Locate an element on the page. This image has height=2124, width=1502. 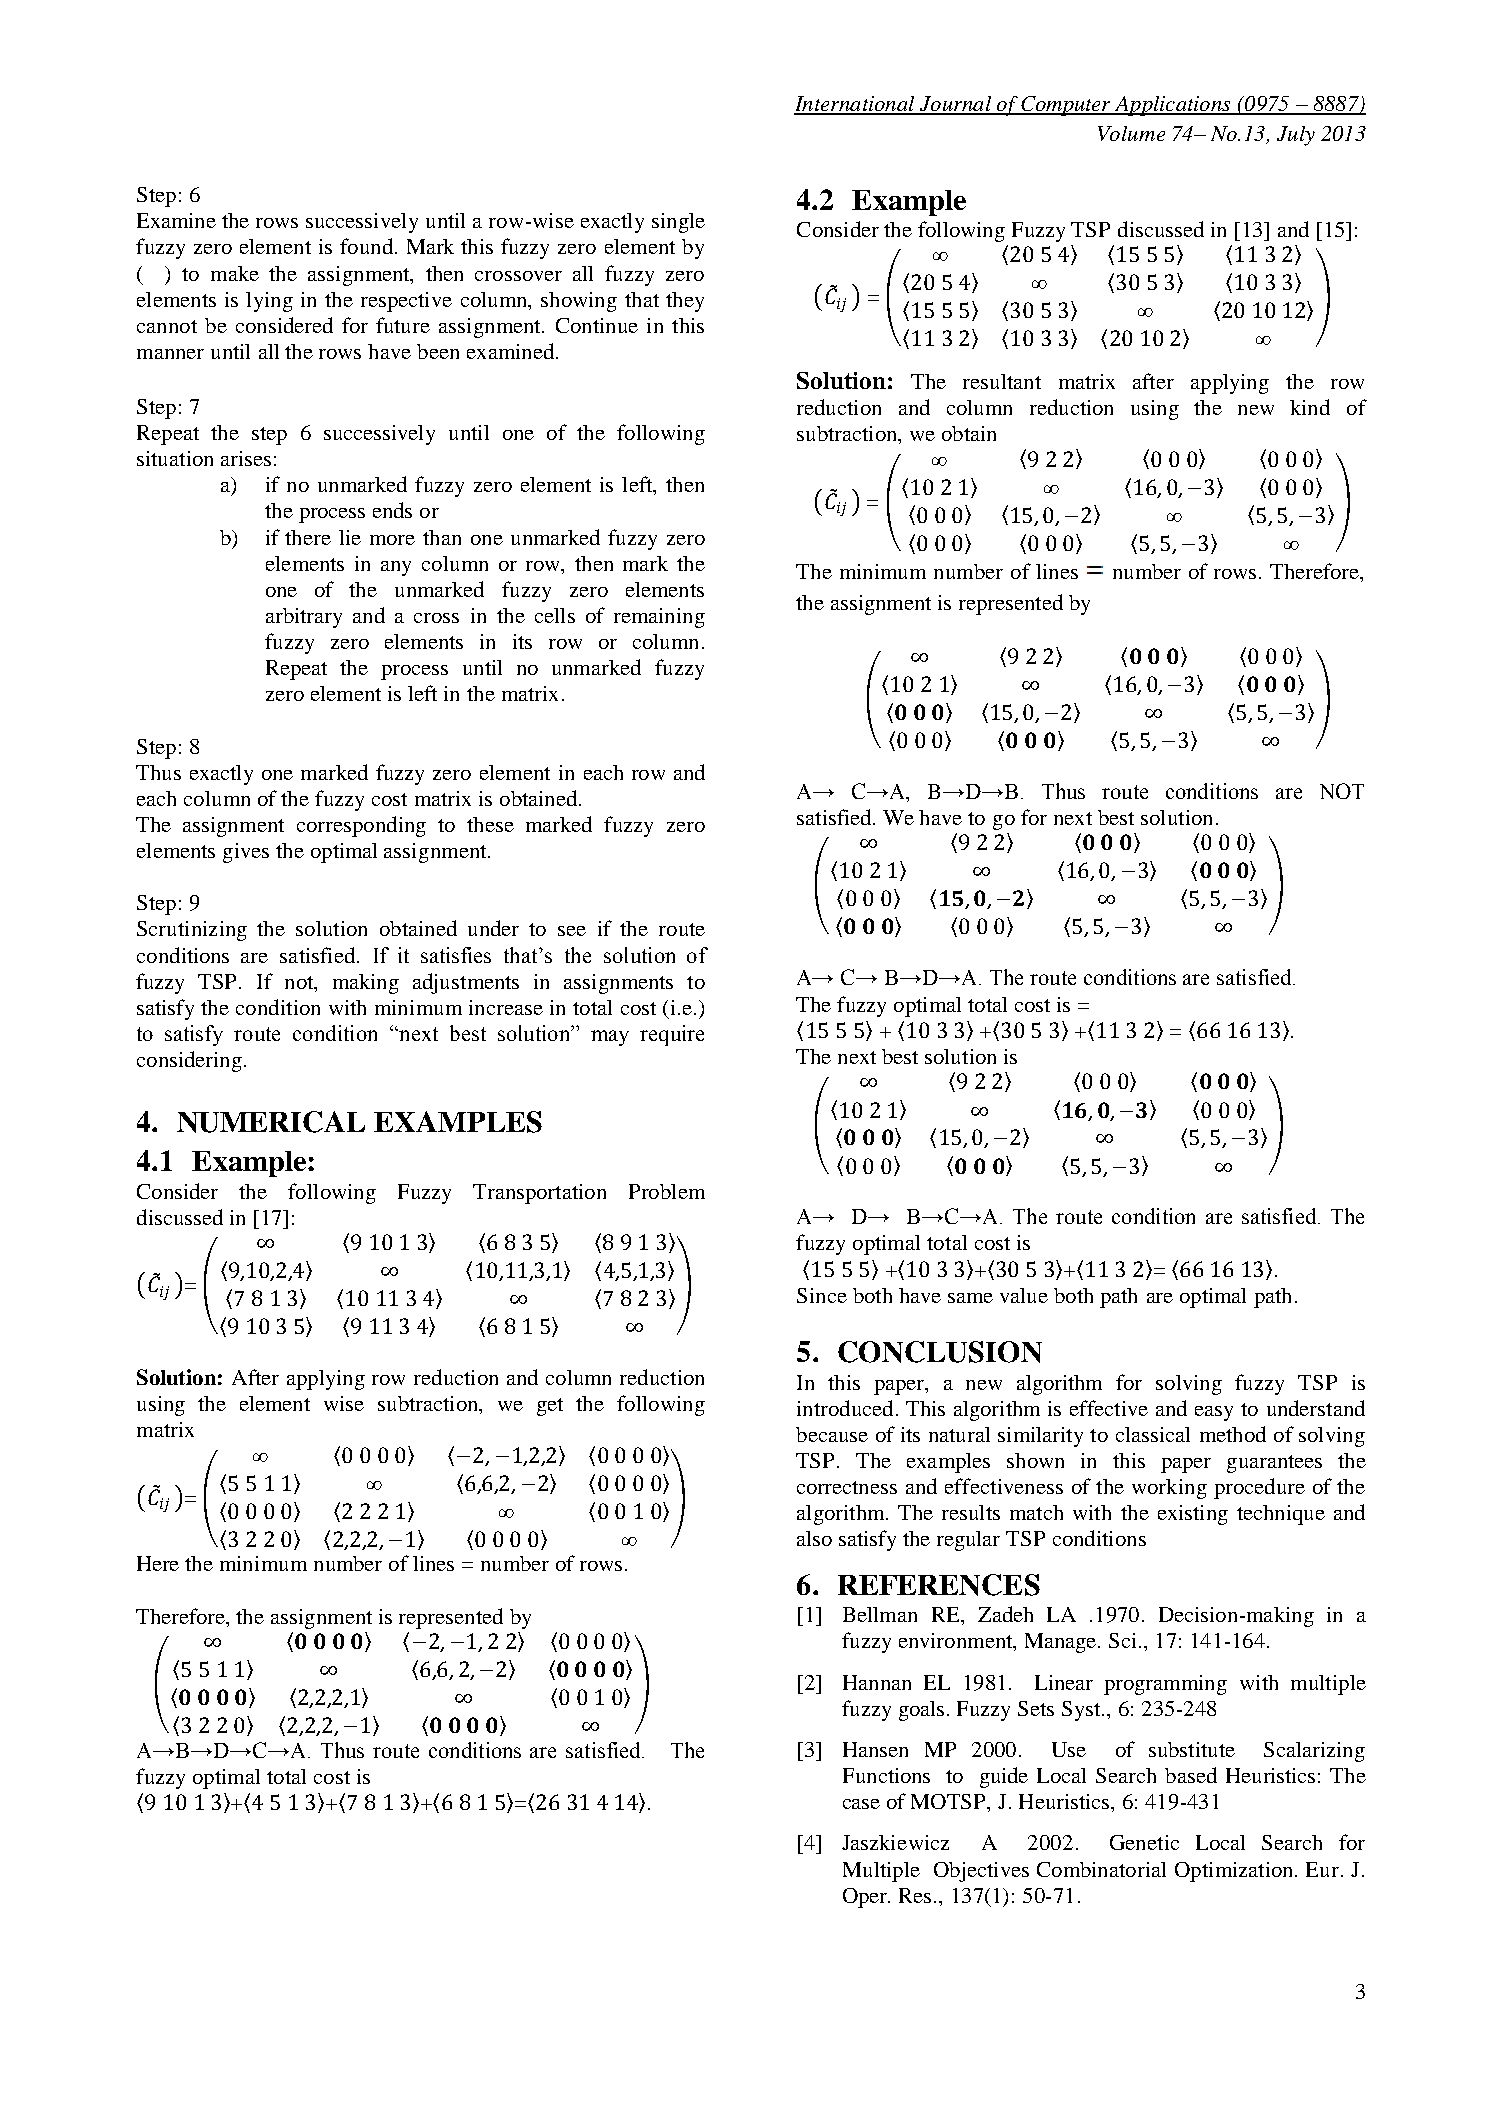
case is located at coordinates (861, 1804).
